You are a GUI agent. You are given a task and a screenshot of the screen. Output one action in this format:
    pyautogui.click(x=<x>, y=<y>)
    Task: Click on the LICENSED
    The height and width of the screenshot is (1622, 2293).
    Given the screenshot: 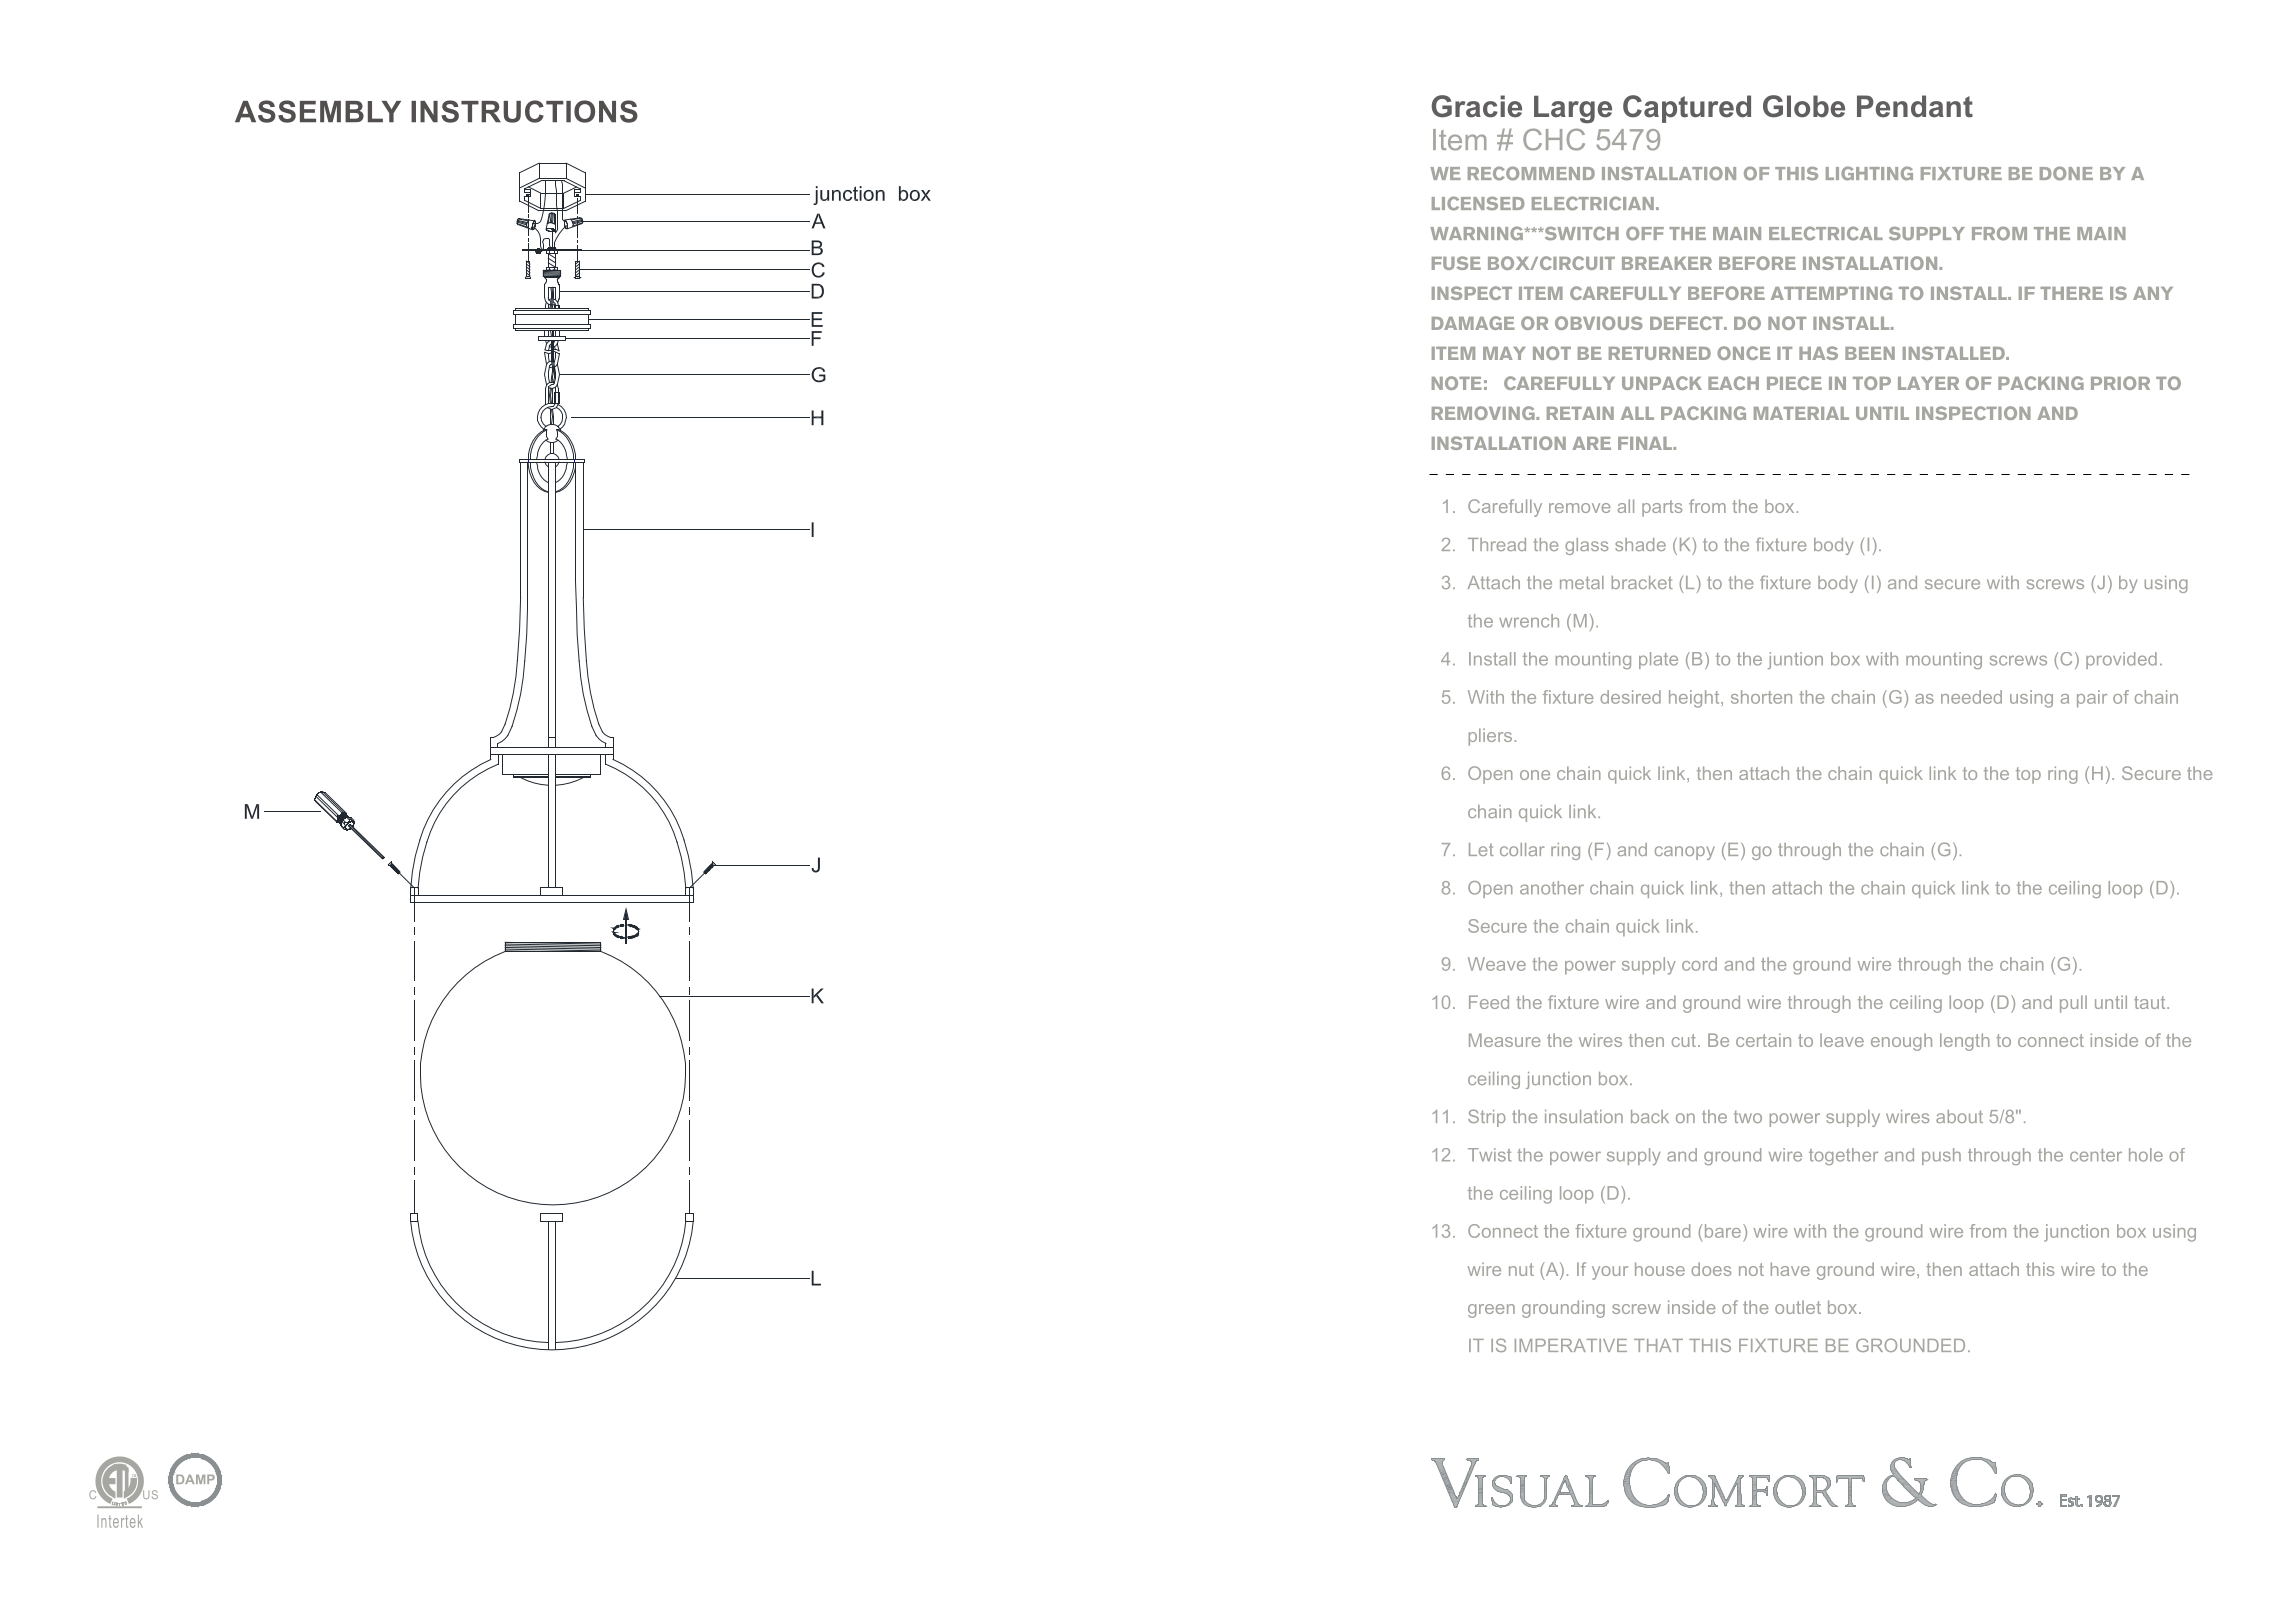 What is the action you would take?
    pyautogui.click(x=1478, y=203)
